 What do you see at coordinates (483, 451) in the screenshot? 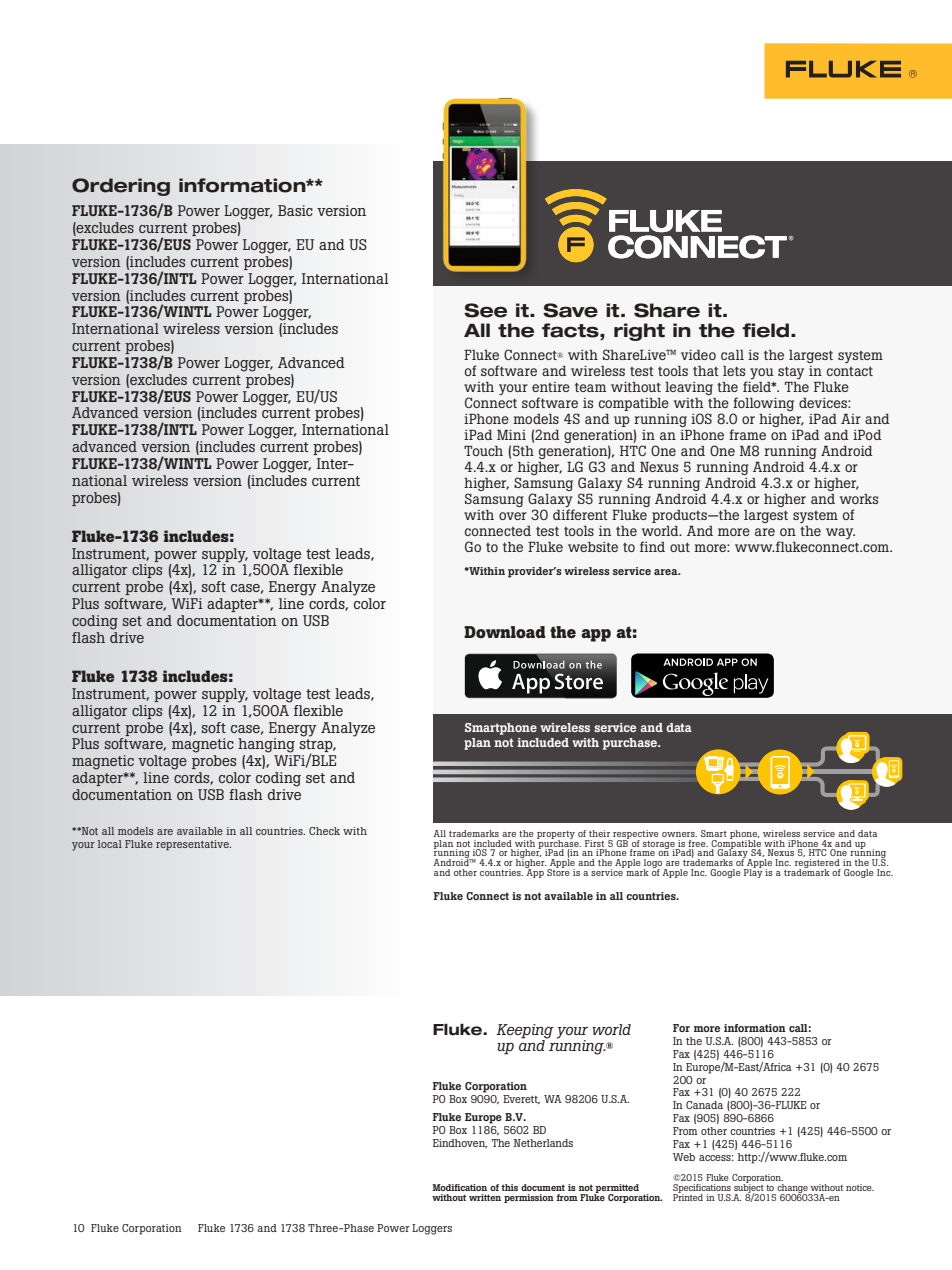
I see `Touch` at bounding box center [483, 451].
